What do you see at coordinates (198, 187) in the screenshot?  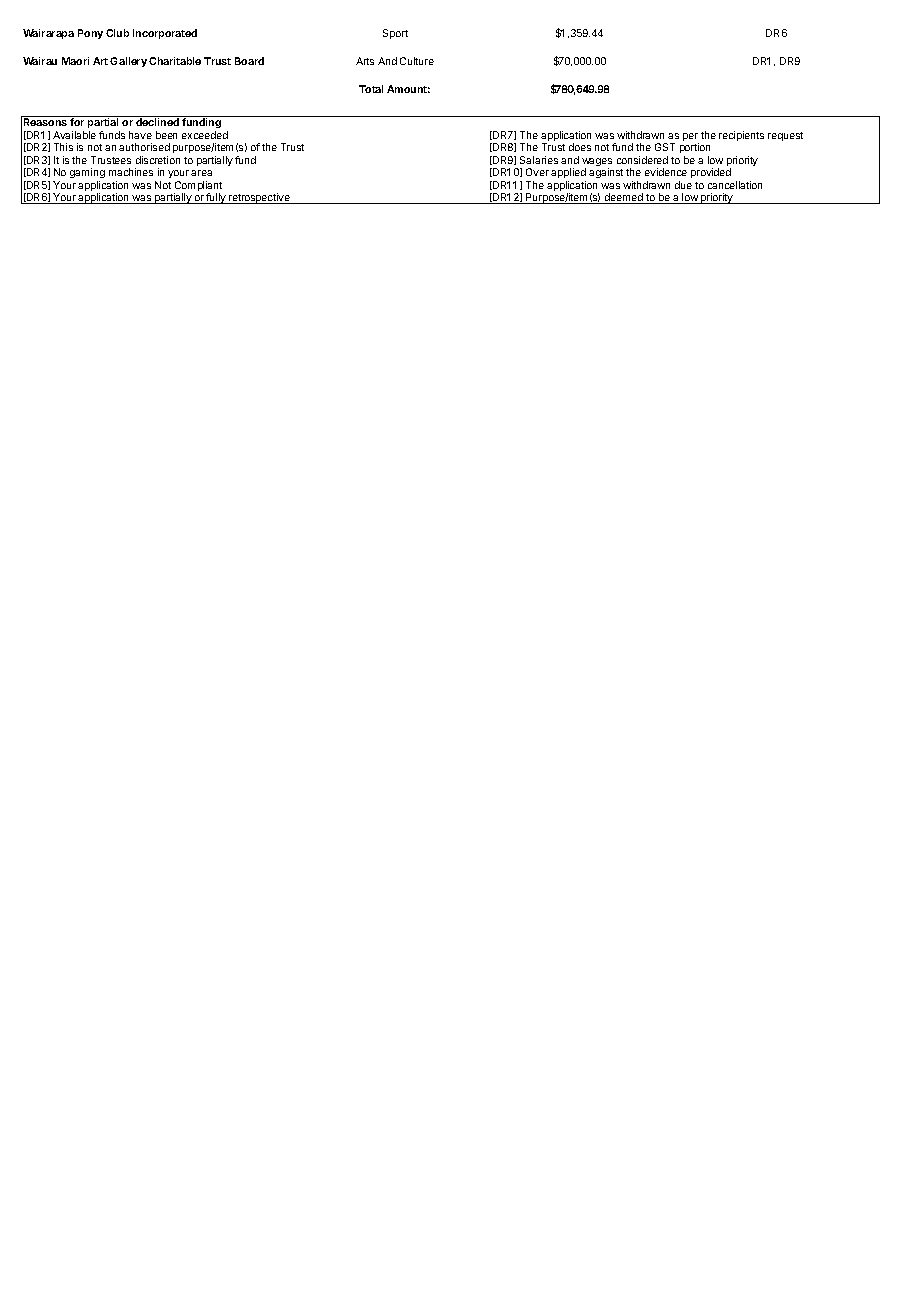 I see `Compliant` at bounding box center [198, 187].
